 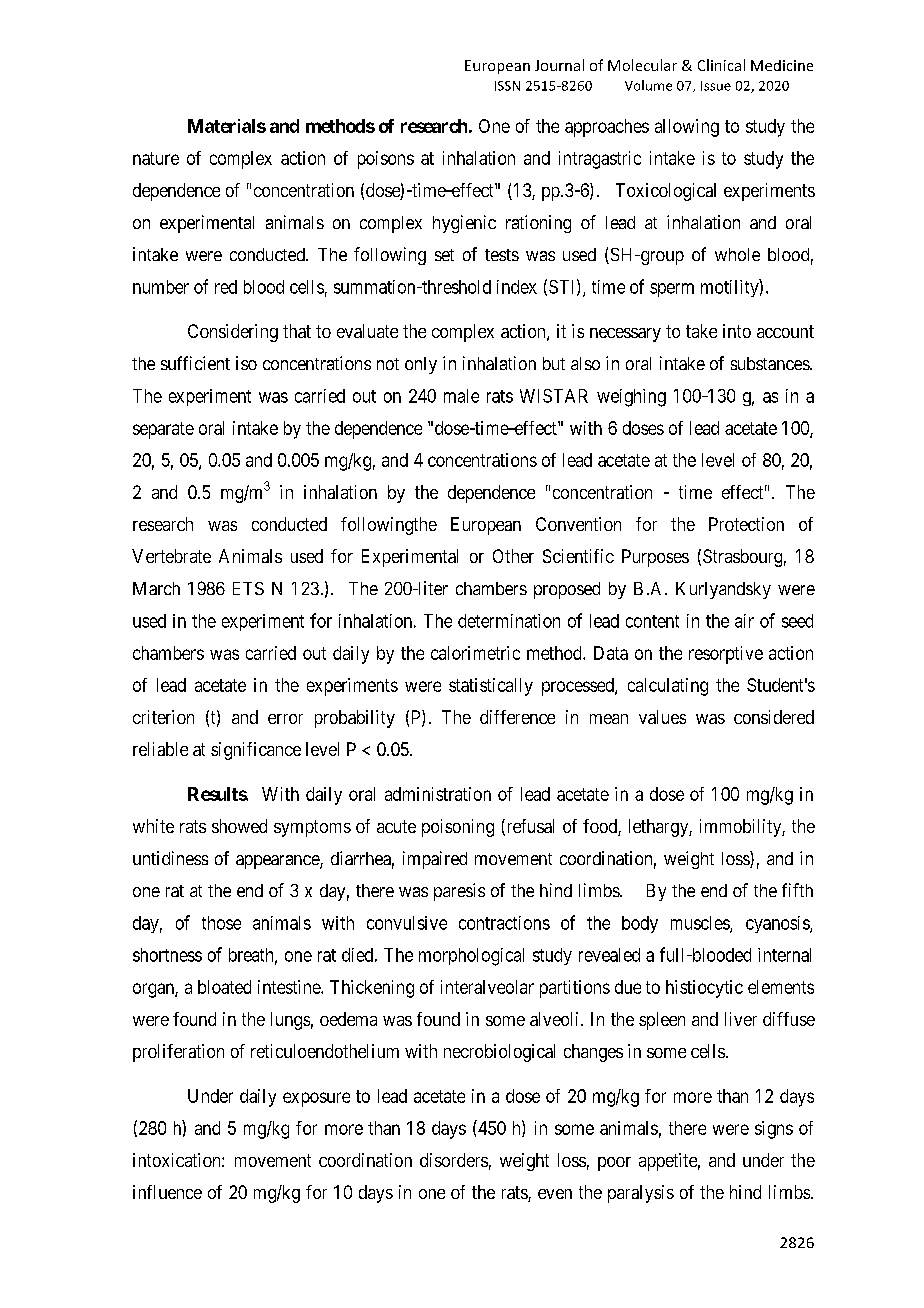 What do you see at coordinates (435, 860) in the screenshot?
I see `impaired` at bounding box center [435, 860].
